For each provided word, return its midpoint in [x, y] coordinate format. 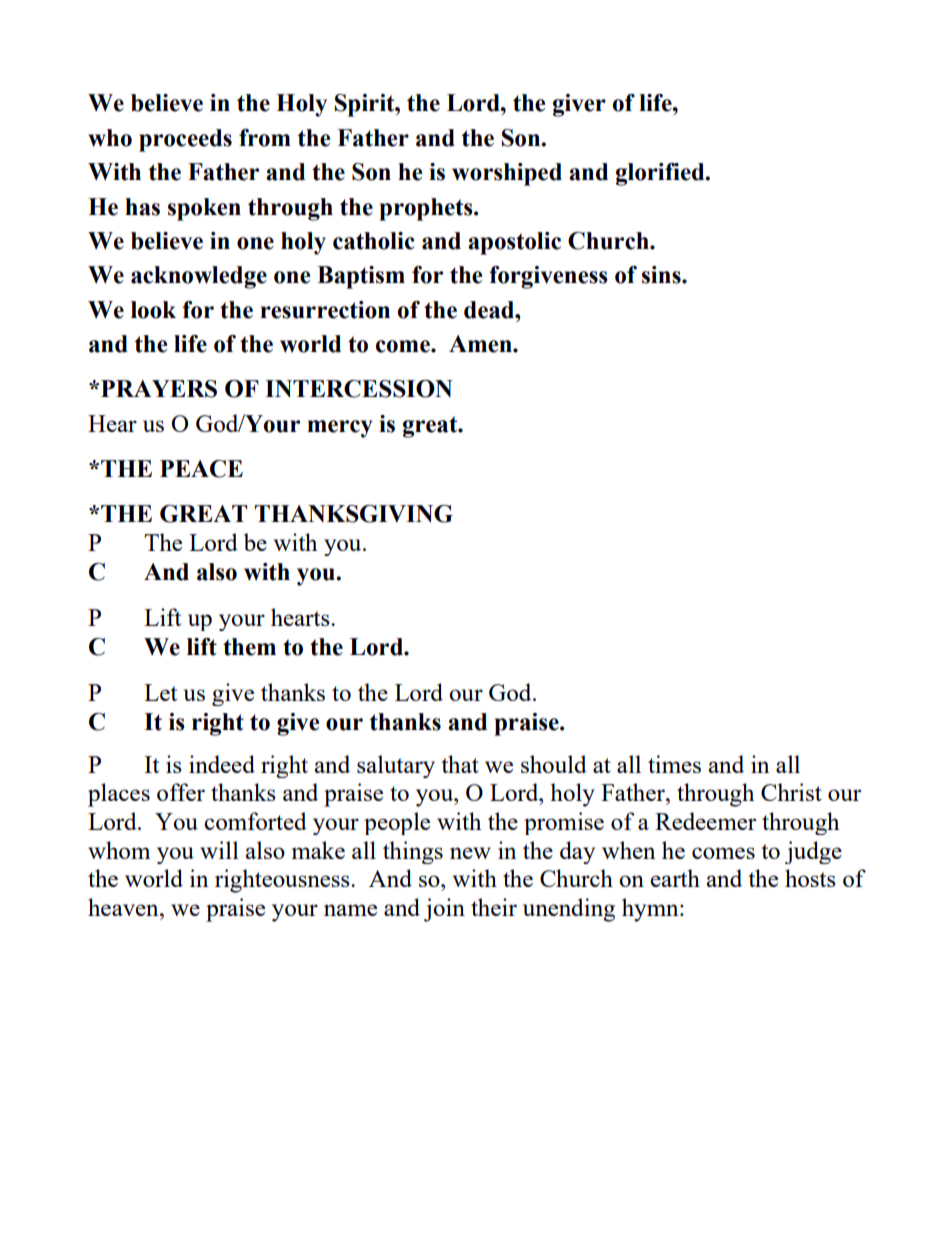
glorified [661, 174]
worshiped [507, 174]
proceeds [185, 140]
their [494, 907]
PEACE [201, 469]
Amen [481, 344]
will [219, 850]
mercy [340, 429]
